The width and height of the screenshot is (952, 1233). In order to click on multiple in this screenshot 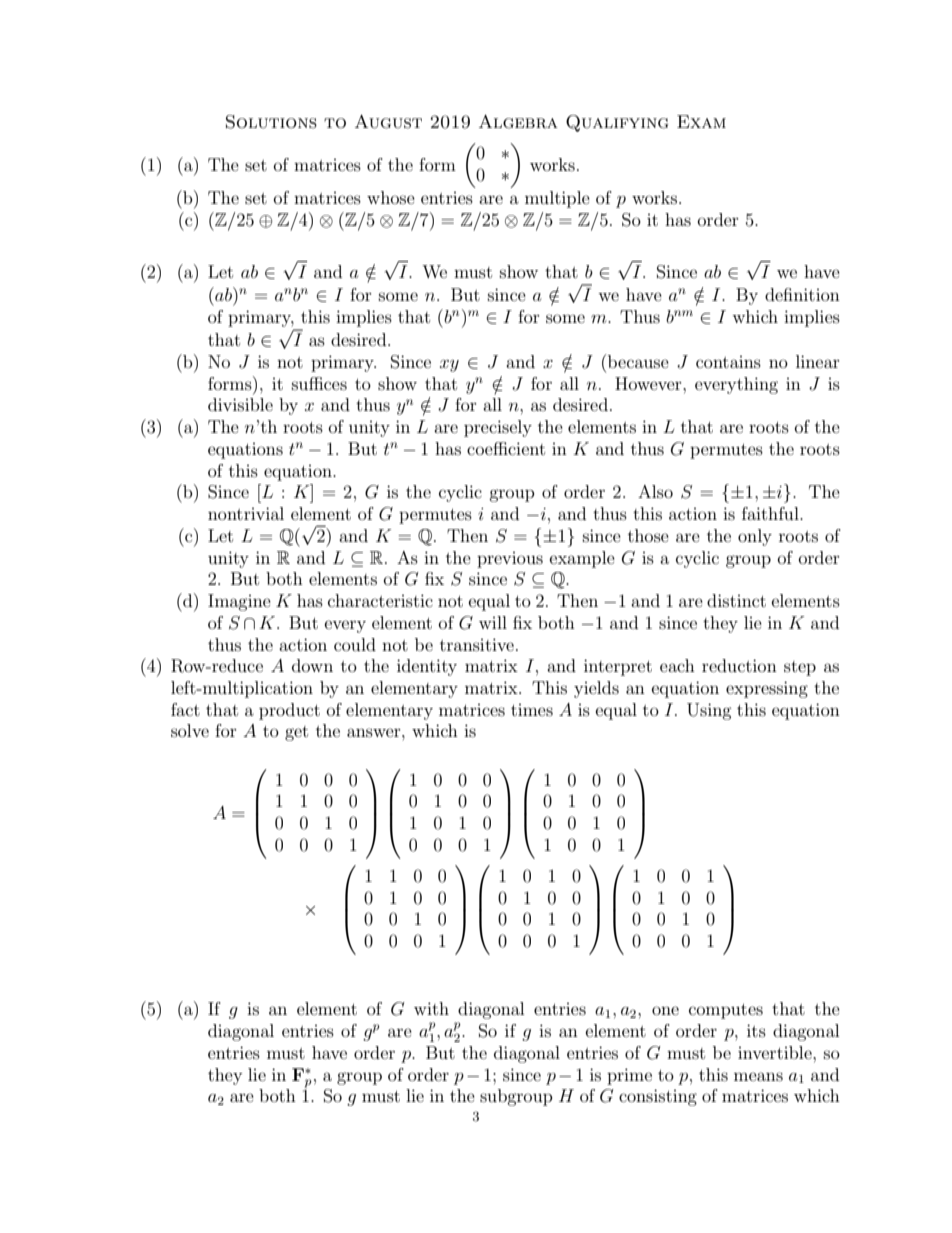, I will do `click(557, 199)`.
